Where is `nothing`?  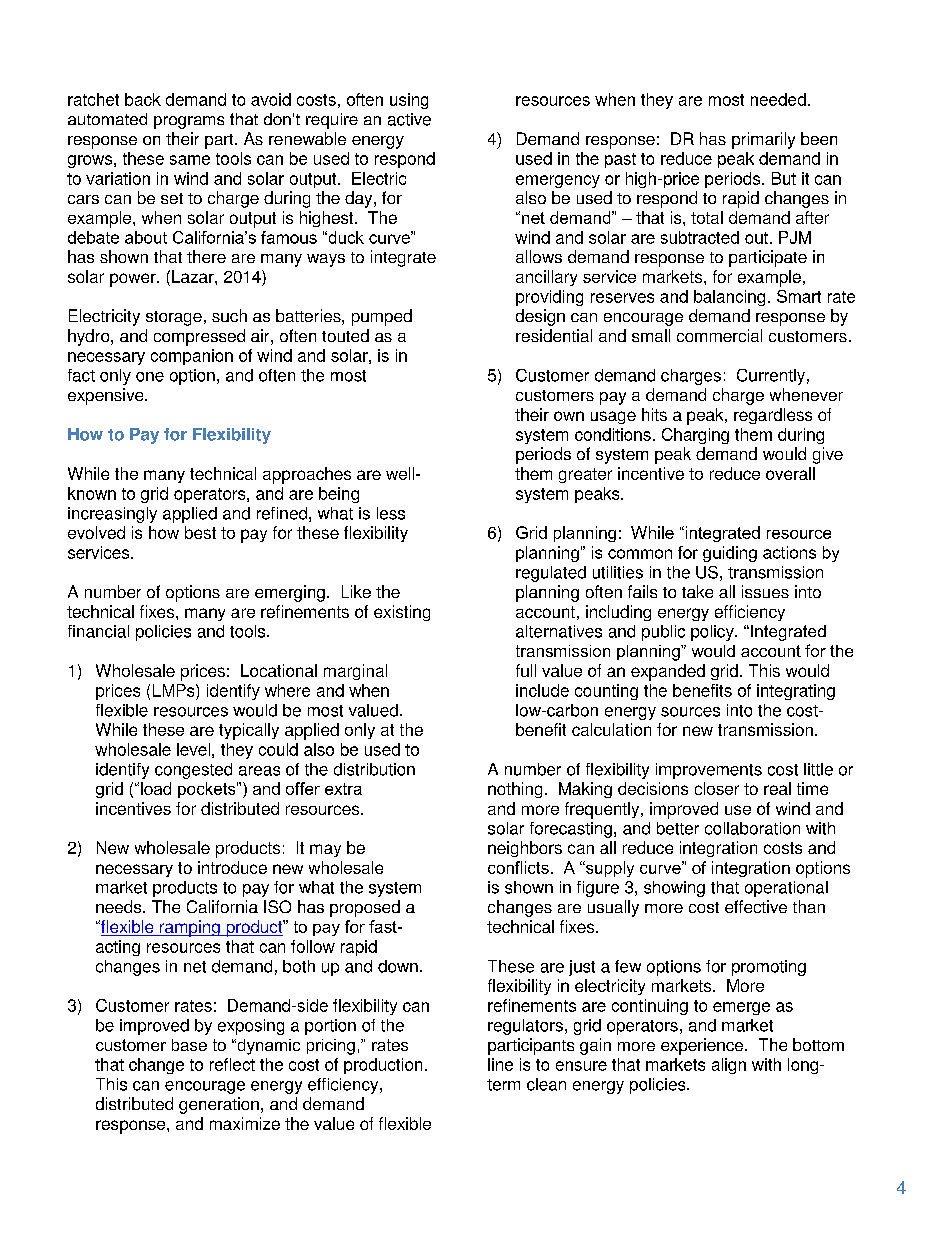
nothing is located at coordinates (515, 790).
